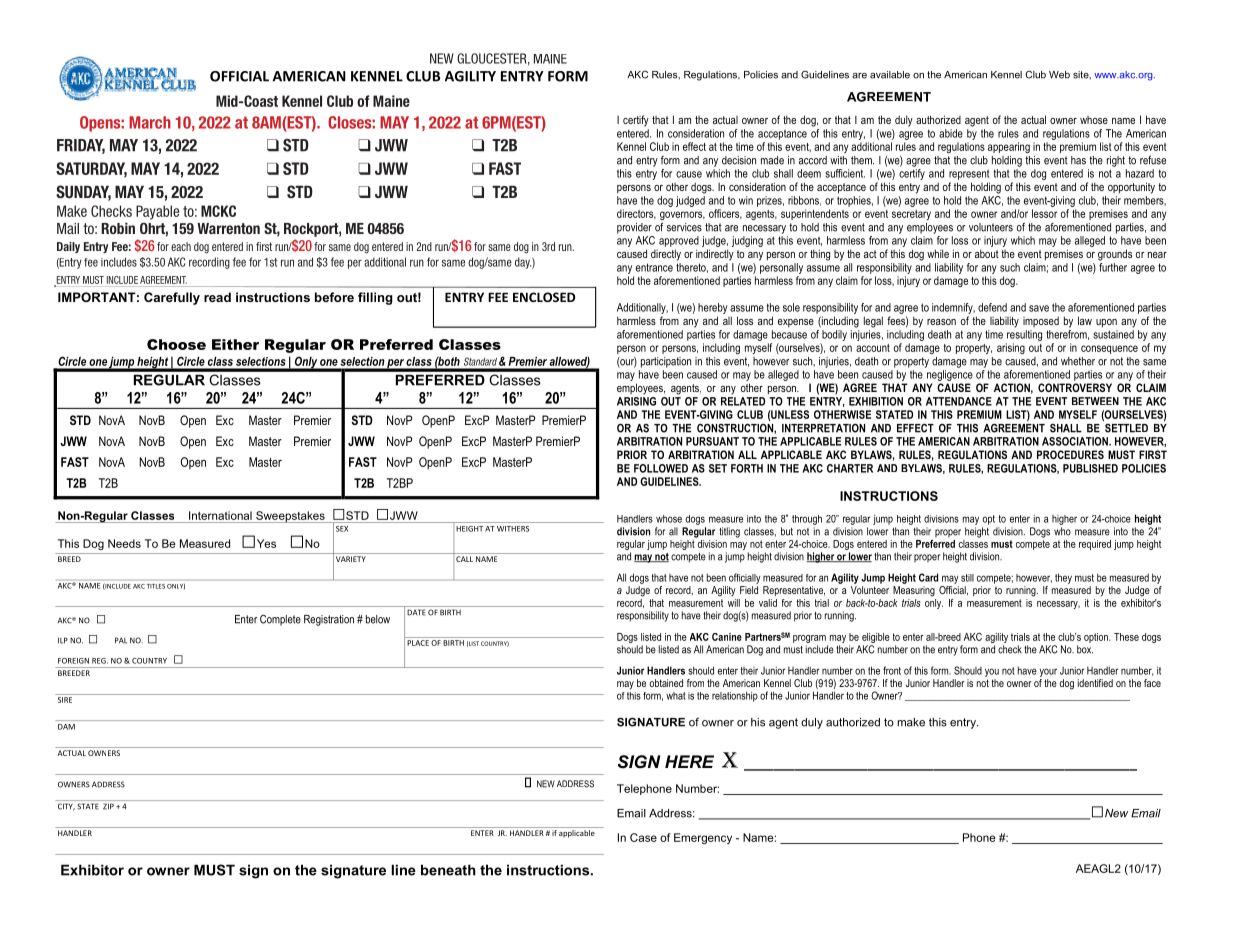  What do you see at coordinates (643, 837) in the screenshot?
I see `Case` at bounding box center [643, 837].
